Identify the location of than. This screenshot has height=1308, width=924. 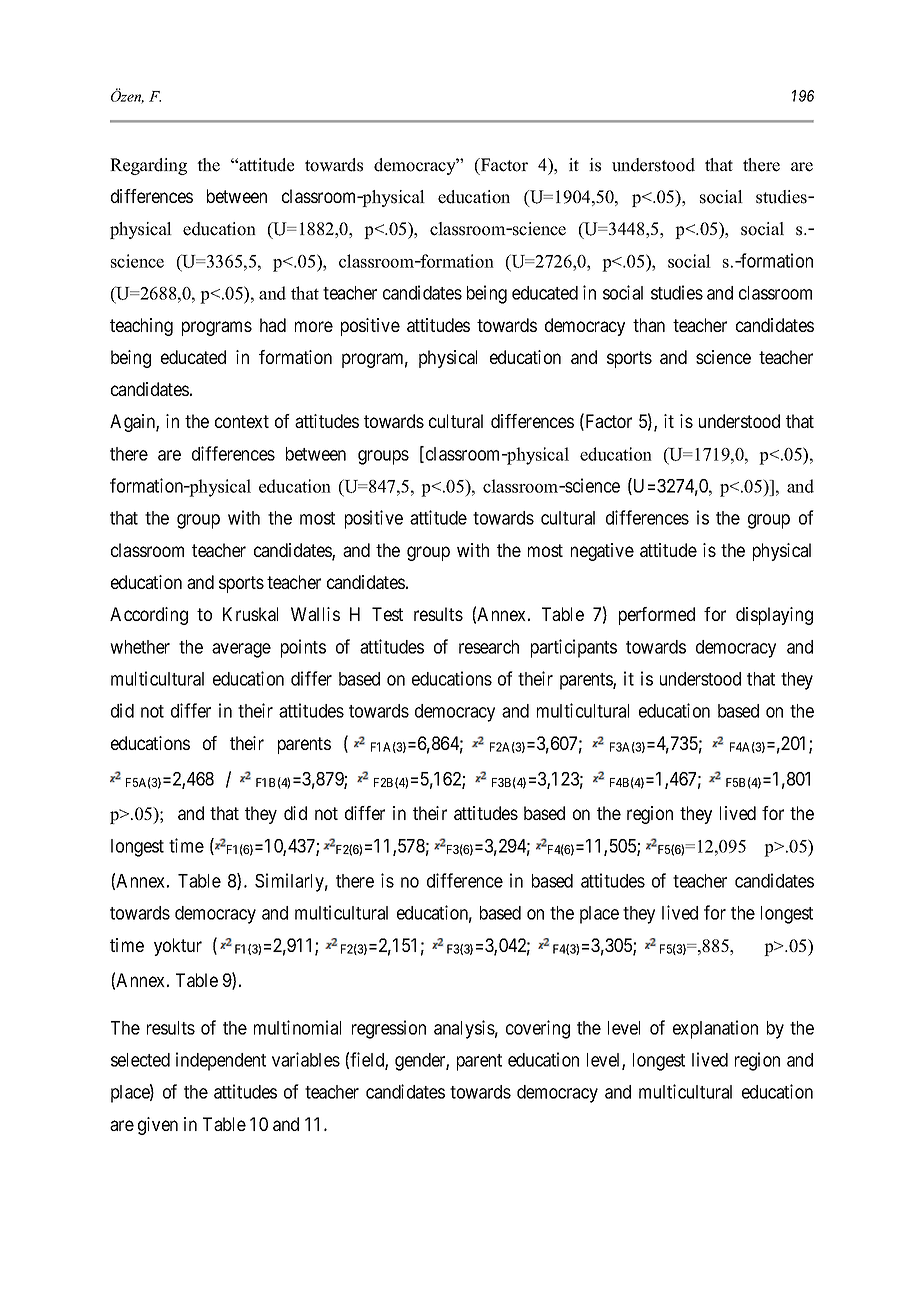
(649, 325).
